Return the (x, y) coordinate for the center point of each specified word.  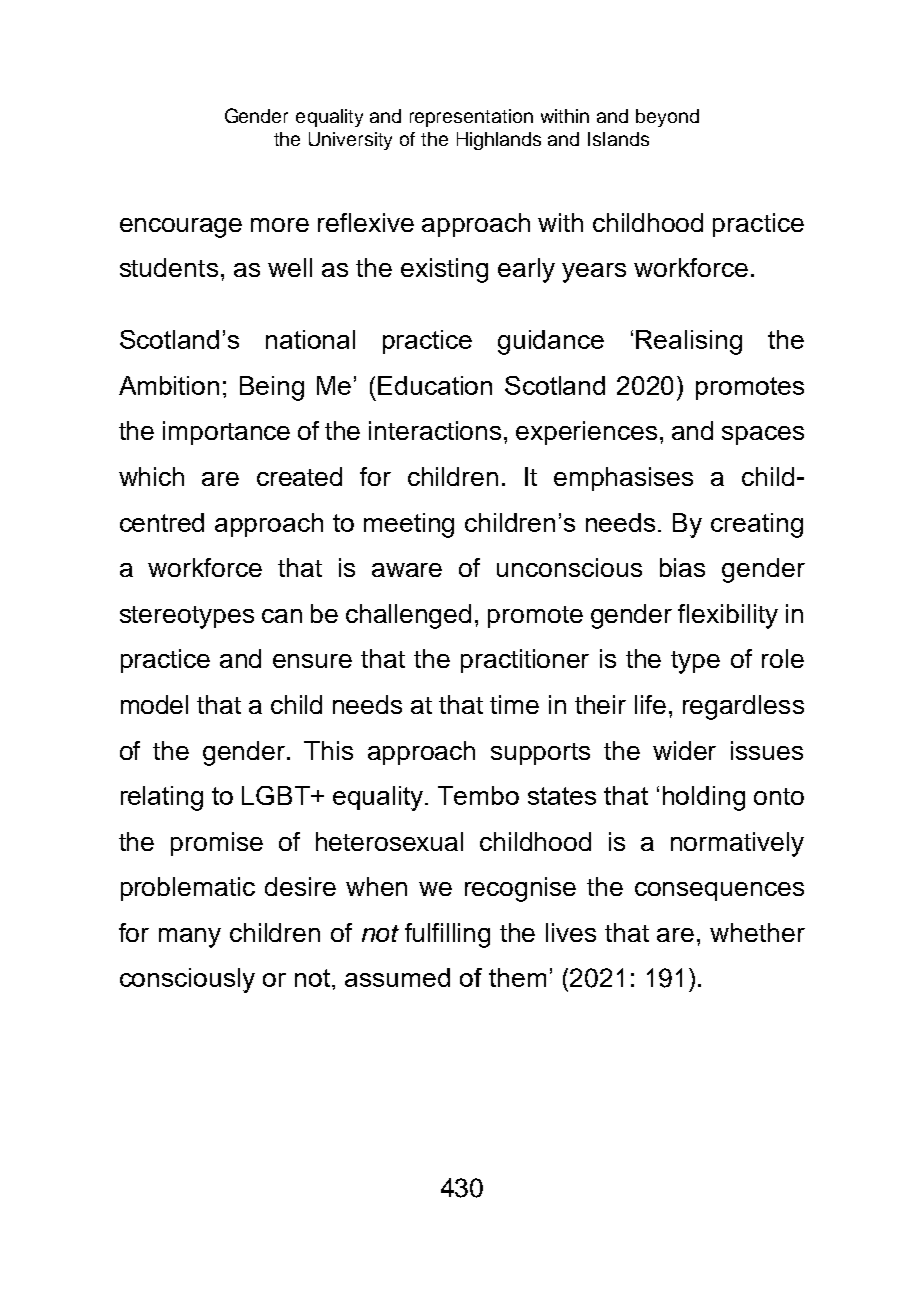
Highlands (499, 141)
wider (684, 750)
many (190, 938)
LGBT (277, 795)
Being (272, 388)
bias (682, 567)
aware (407, 570)
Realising (689, 342)
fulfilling (447, 935)
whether (757, 932)
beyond (667, 118)
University (350, 141)
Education (435, 385)
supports (540, 754)
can (282, 616)
